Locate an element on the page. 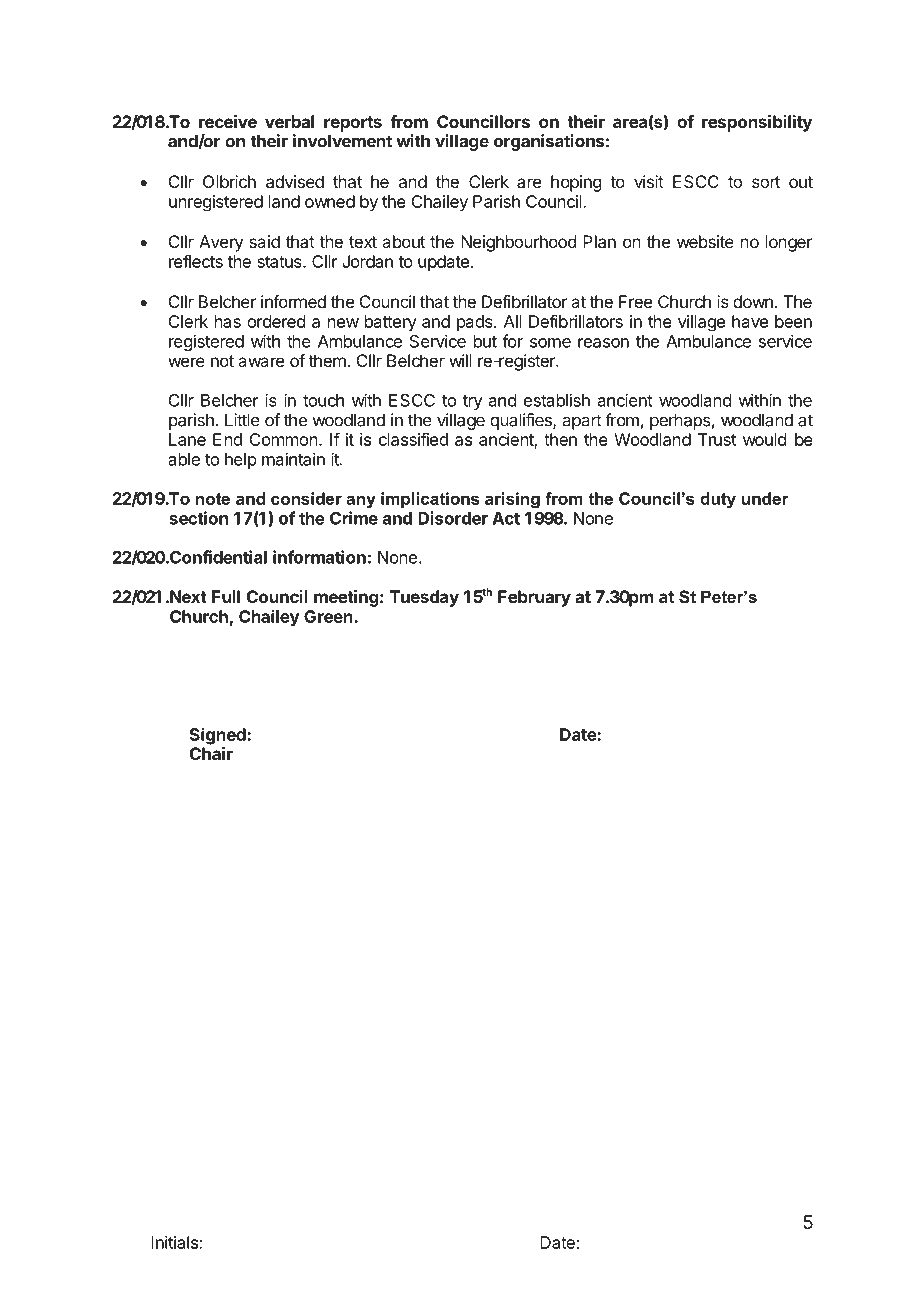 The height and width of the document is (1308, 924). February is located at coordinates (534, 598).
